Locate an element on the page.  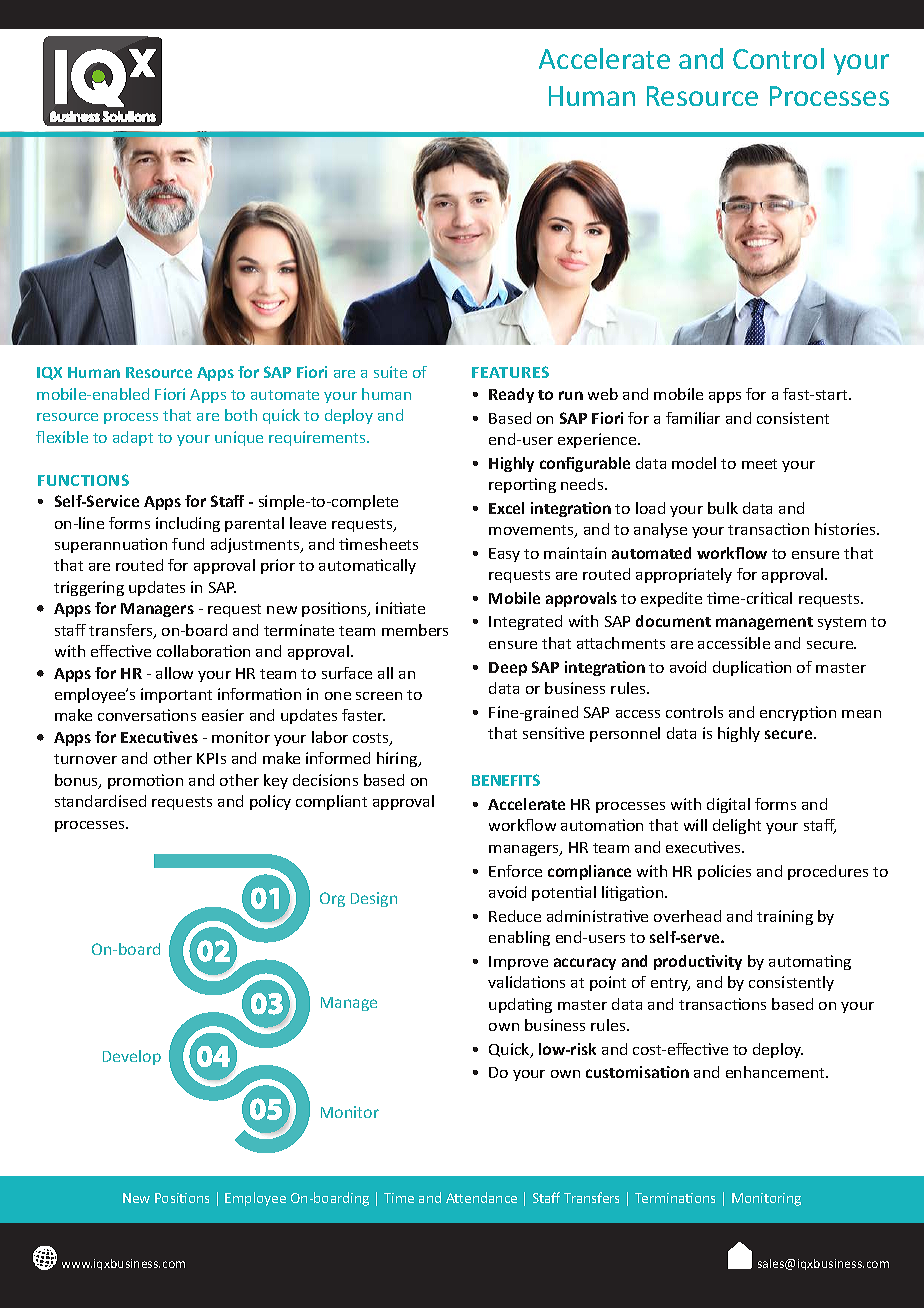
BENEFITS is located at coordinates (506, 780).
